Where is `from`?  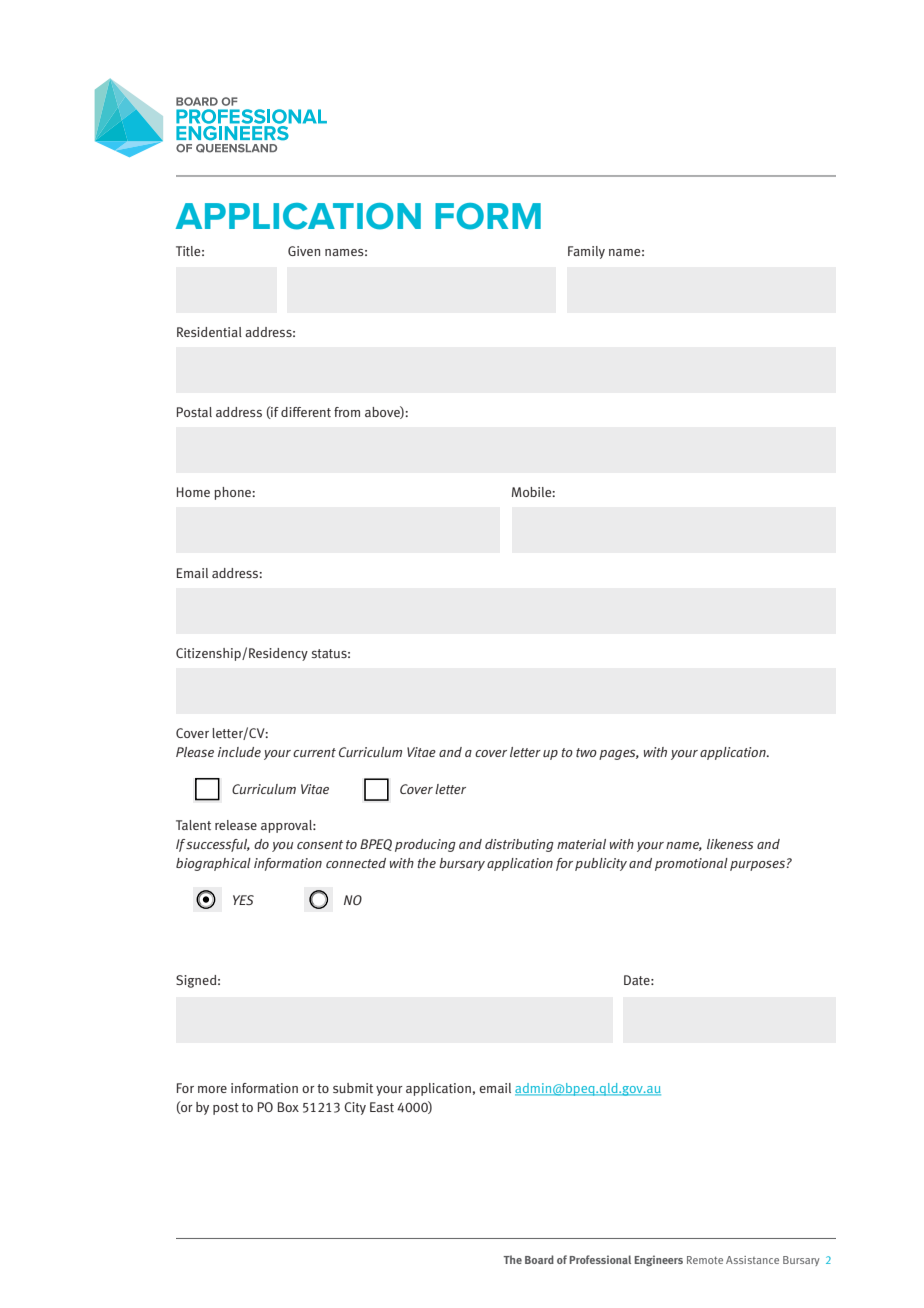 from is located at coordinates (347, 412).
